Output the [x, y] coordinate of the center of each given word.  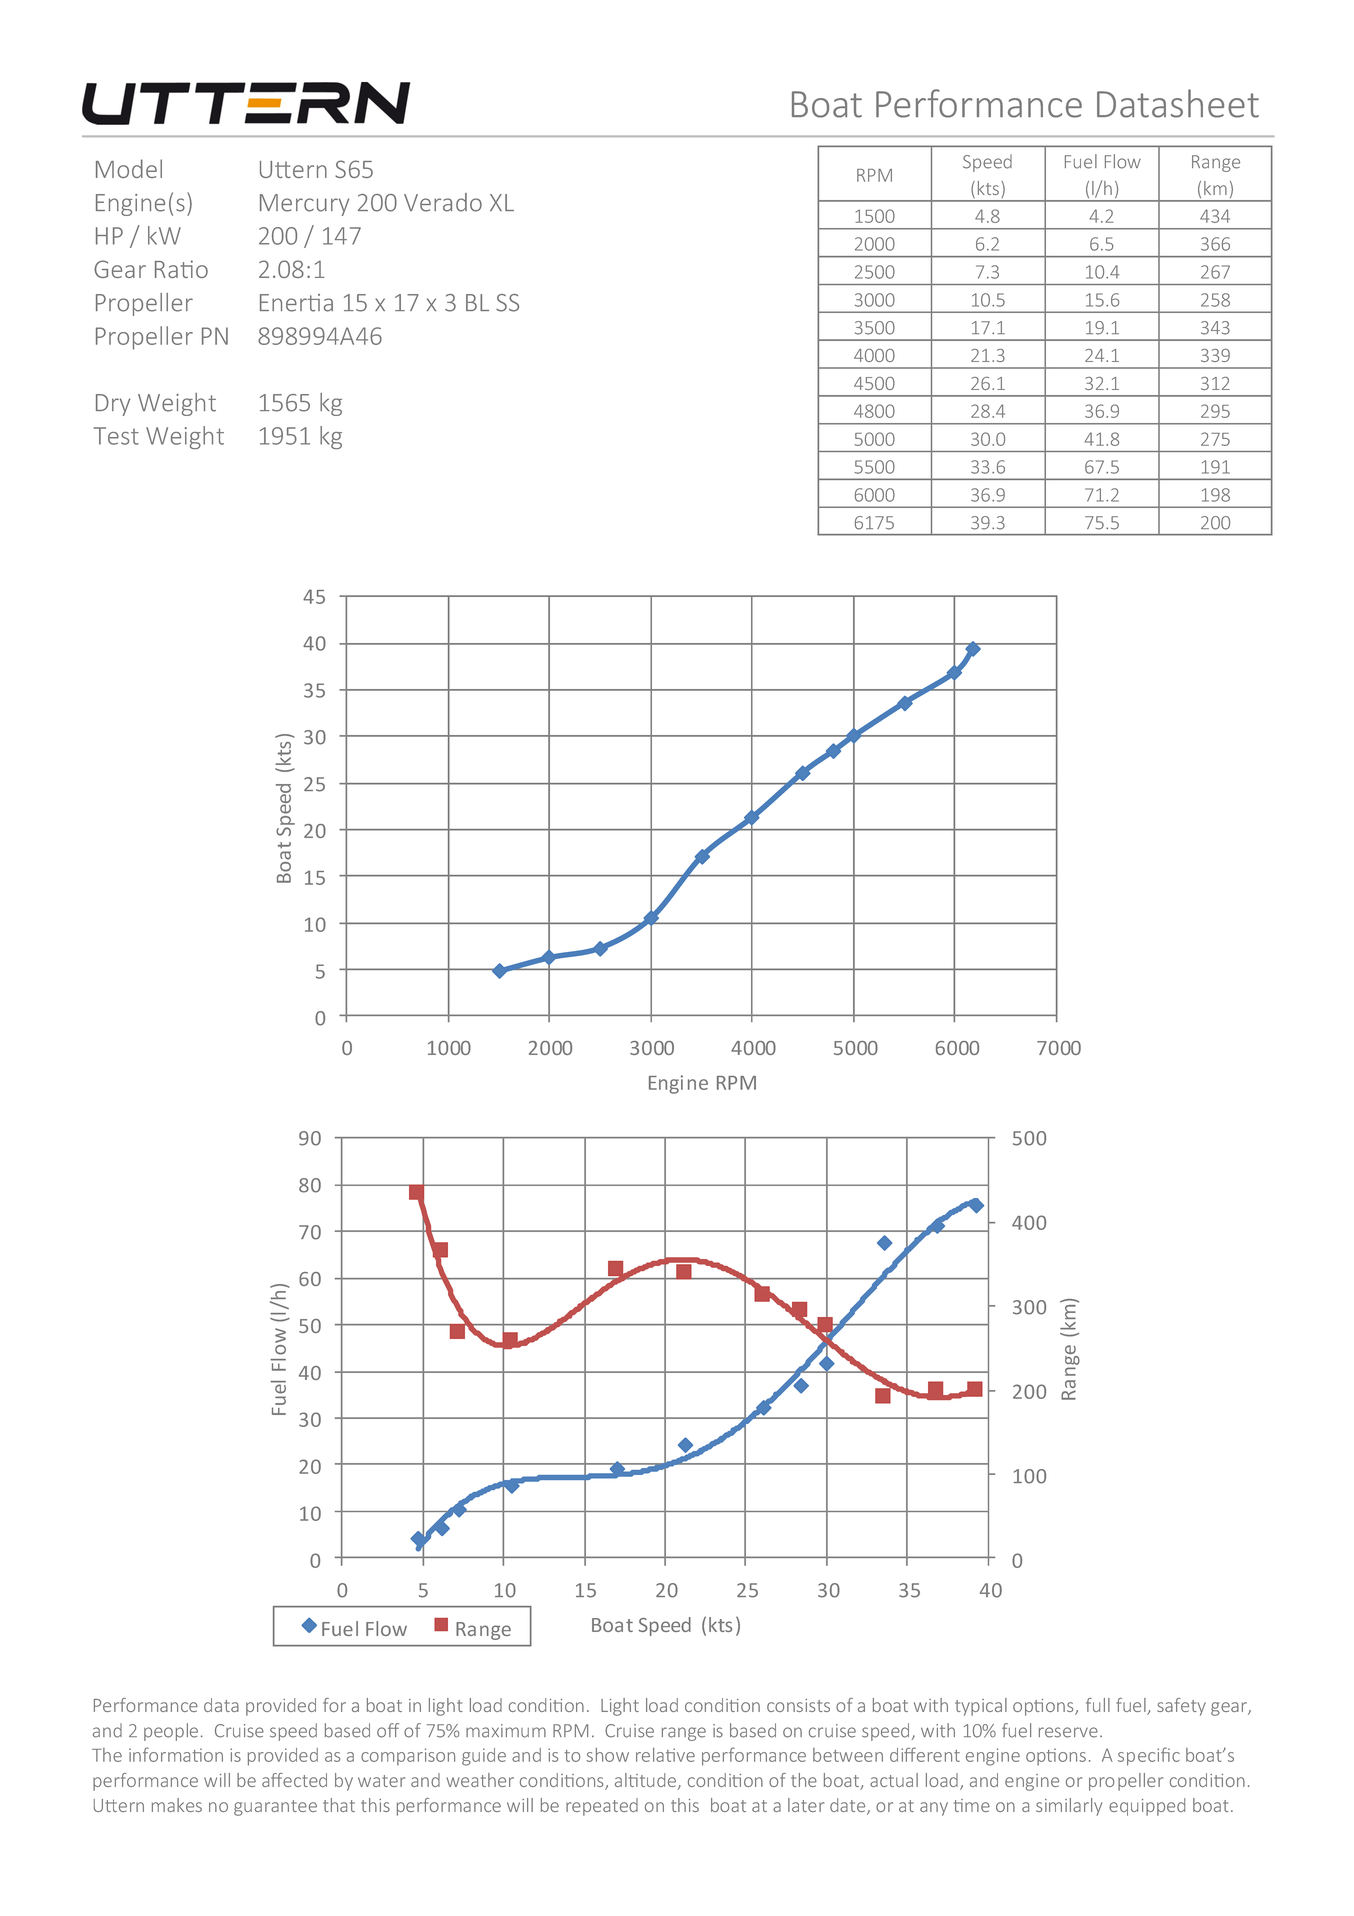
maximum [506, 1731]
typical [981, 1707]
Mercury [304, 205]
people [171, 1732]
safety [1181, 1707]
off [388, 1730]
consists [798, 1705]
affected [294, 1780]
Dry [113, 405]
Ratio [181, 269]
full [1098, 1705]
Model [129, 168]
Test [116, 436]
